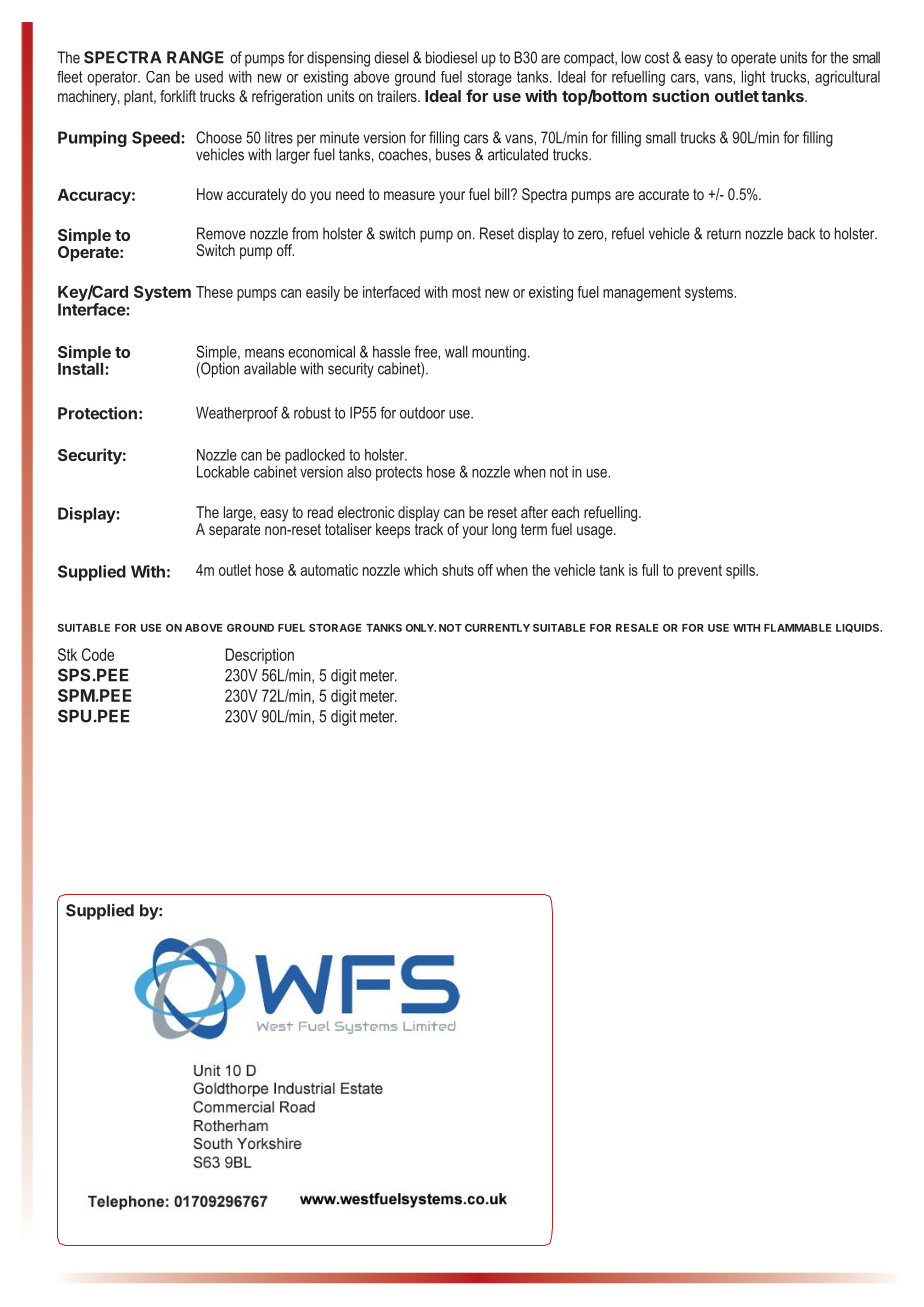  I want to click on Install, so click(82, 368).
